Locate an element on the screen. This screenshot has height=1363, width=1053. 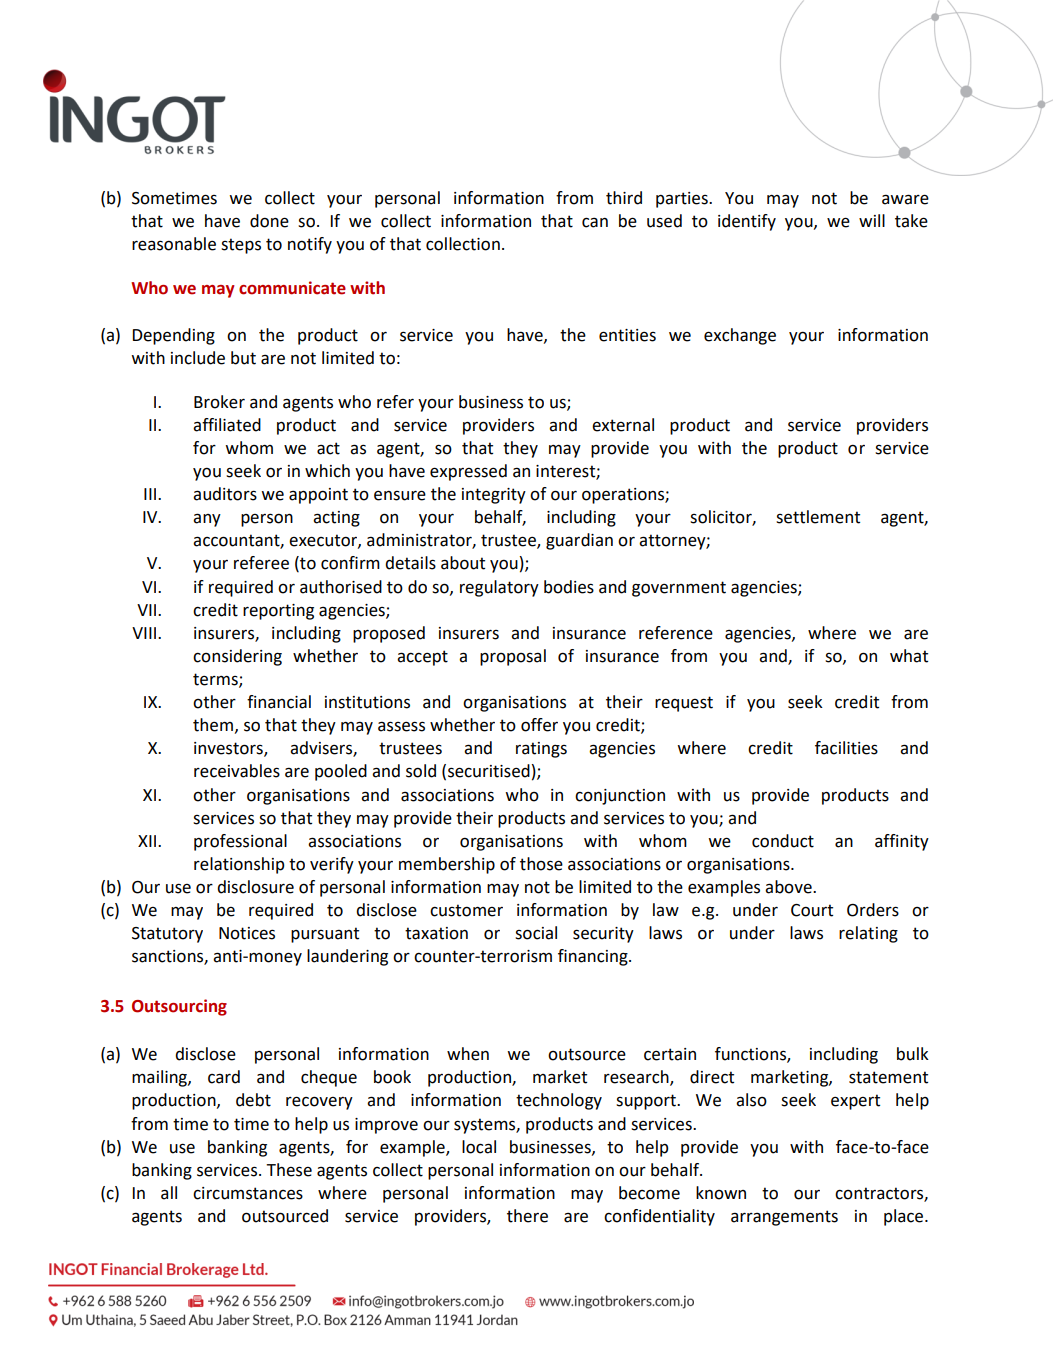
steps is located at coordinates (241, 246).
